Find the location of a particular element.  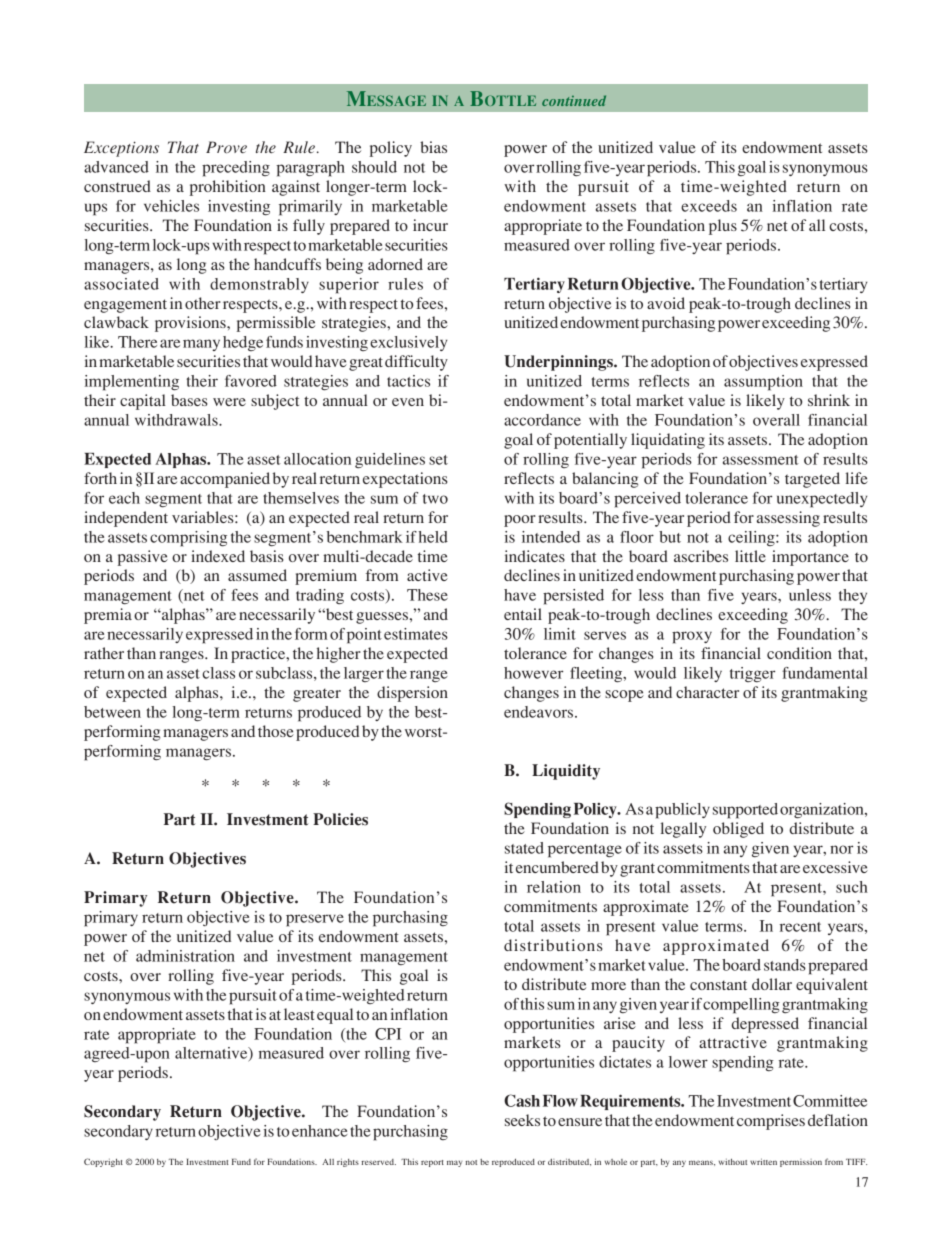

bases is located at coordinates (189, 400).
